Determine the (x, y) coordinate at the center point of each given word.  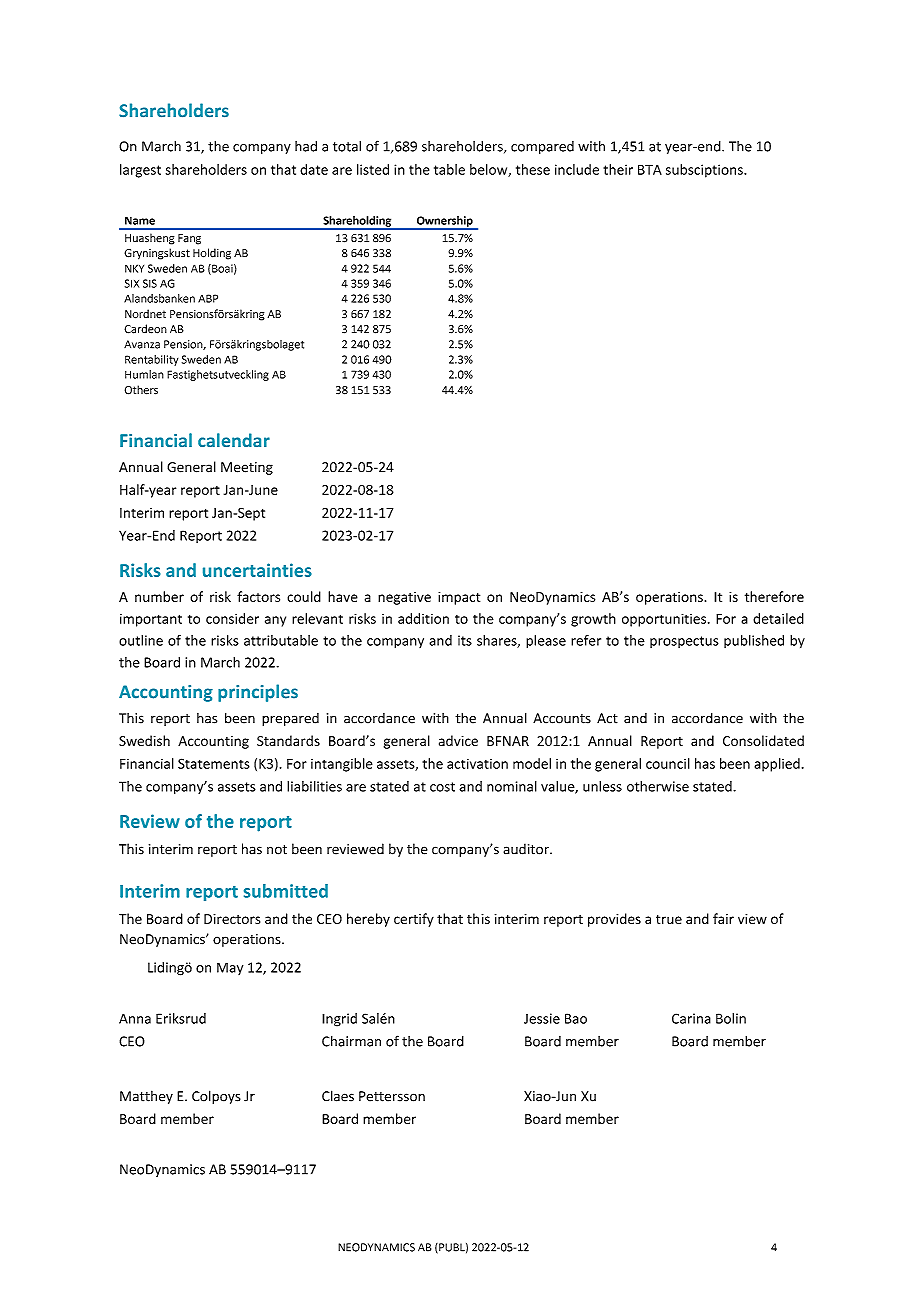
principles (258, 693)
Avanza (142, 344)
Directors (232, 919)
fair (723, 918)
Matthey (146, 1097)
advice (458, 740)
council (668, 763)
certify (414, 920)
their (618, 169)
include (577, 169)
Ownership (444, 222)
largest (140, 171)
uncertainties (257, 570)
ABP (208, 298)
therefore (774, 596)
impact (459, 598)
